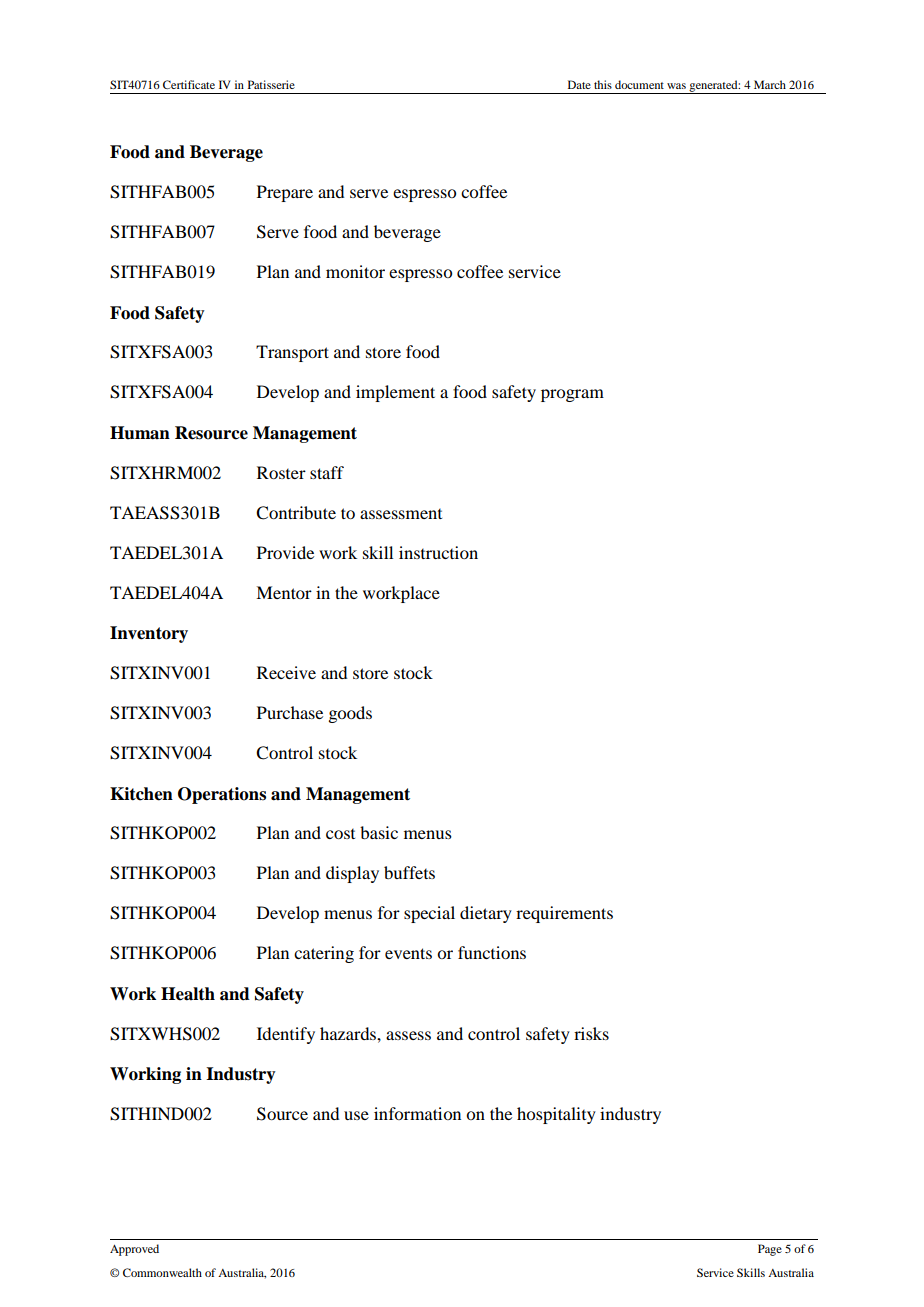  Describe the element at coordinates (572, 395) in the image. I see `program` at that location.
